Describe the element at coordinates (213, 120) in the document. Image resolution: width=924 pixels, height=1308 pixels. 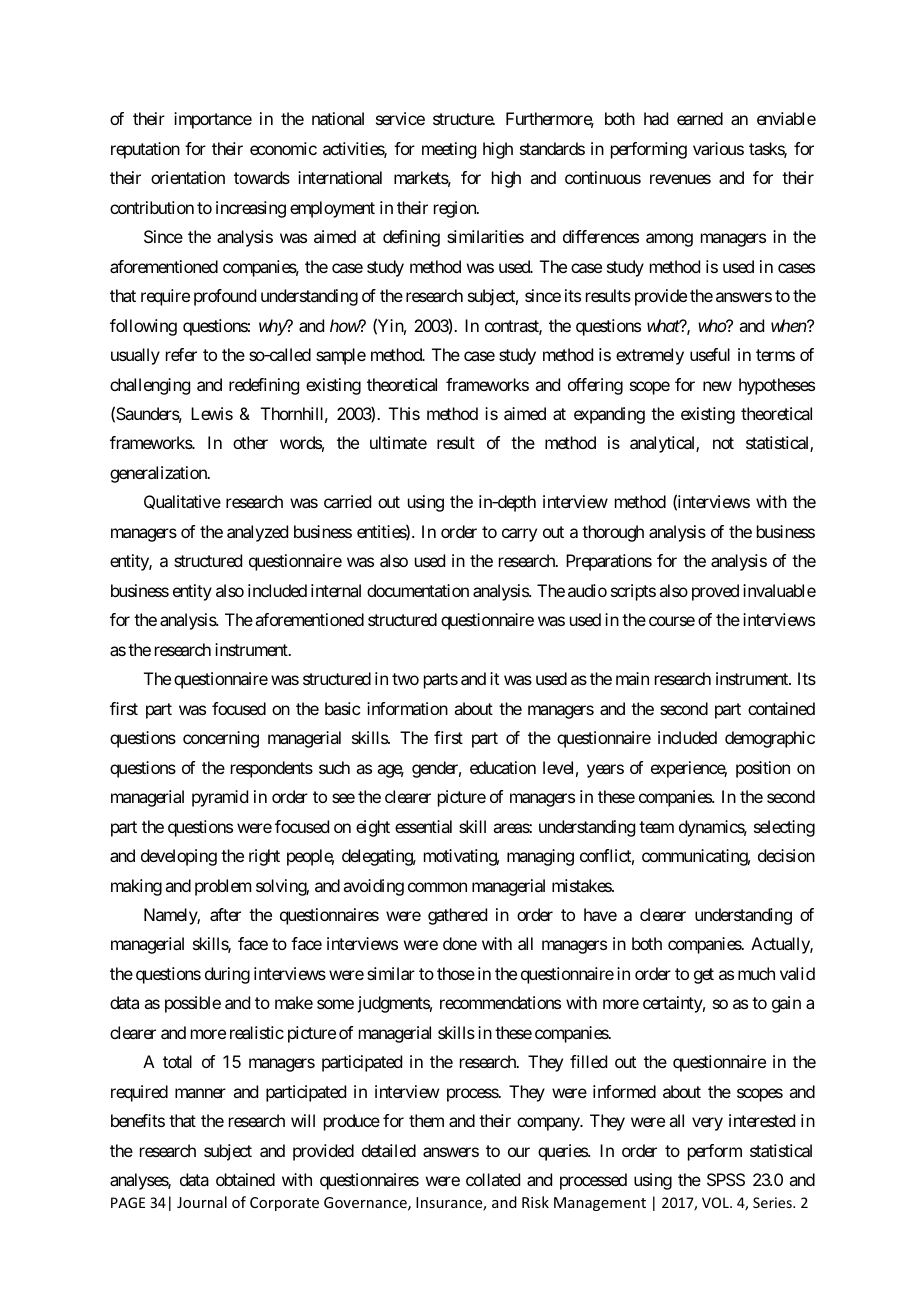
I see `importance` at that location.
